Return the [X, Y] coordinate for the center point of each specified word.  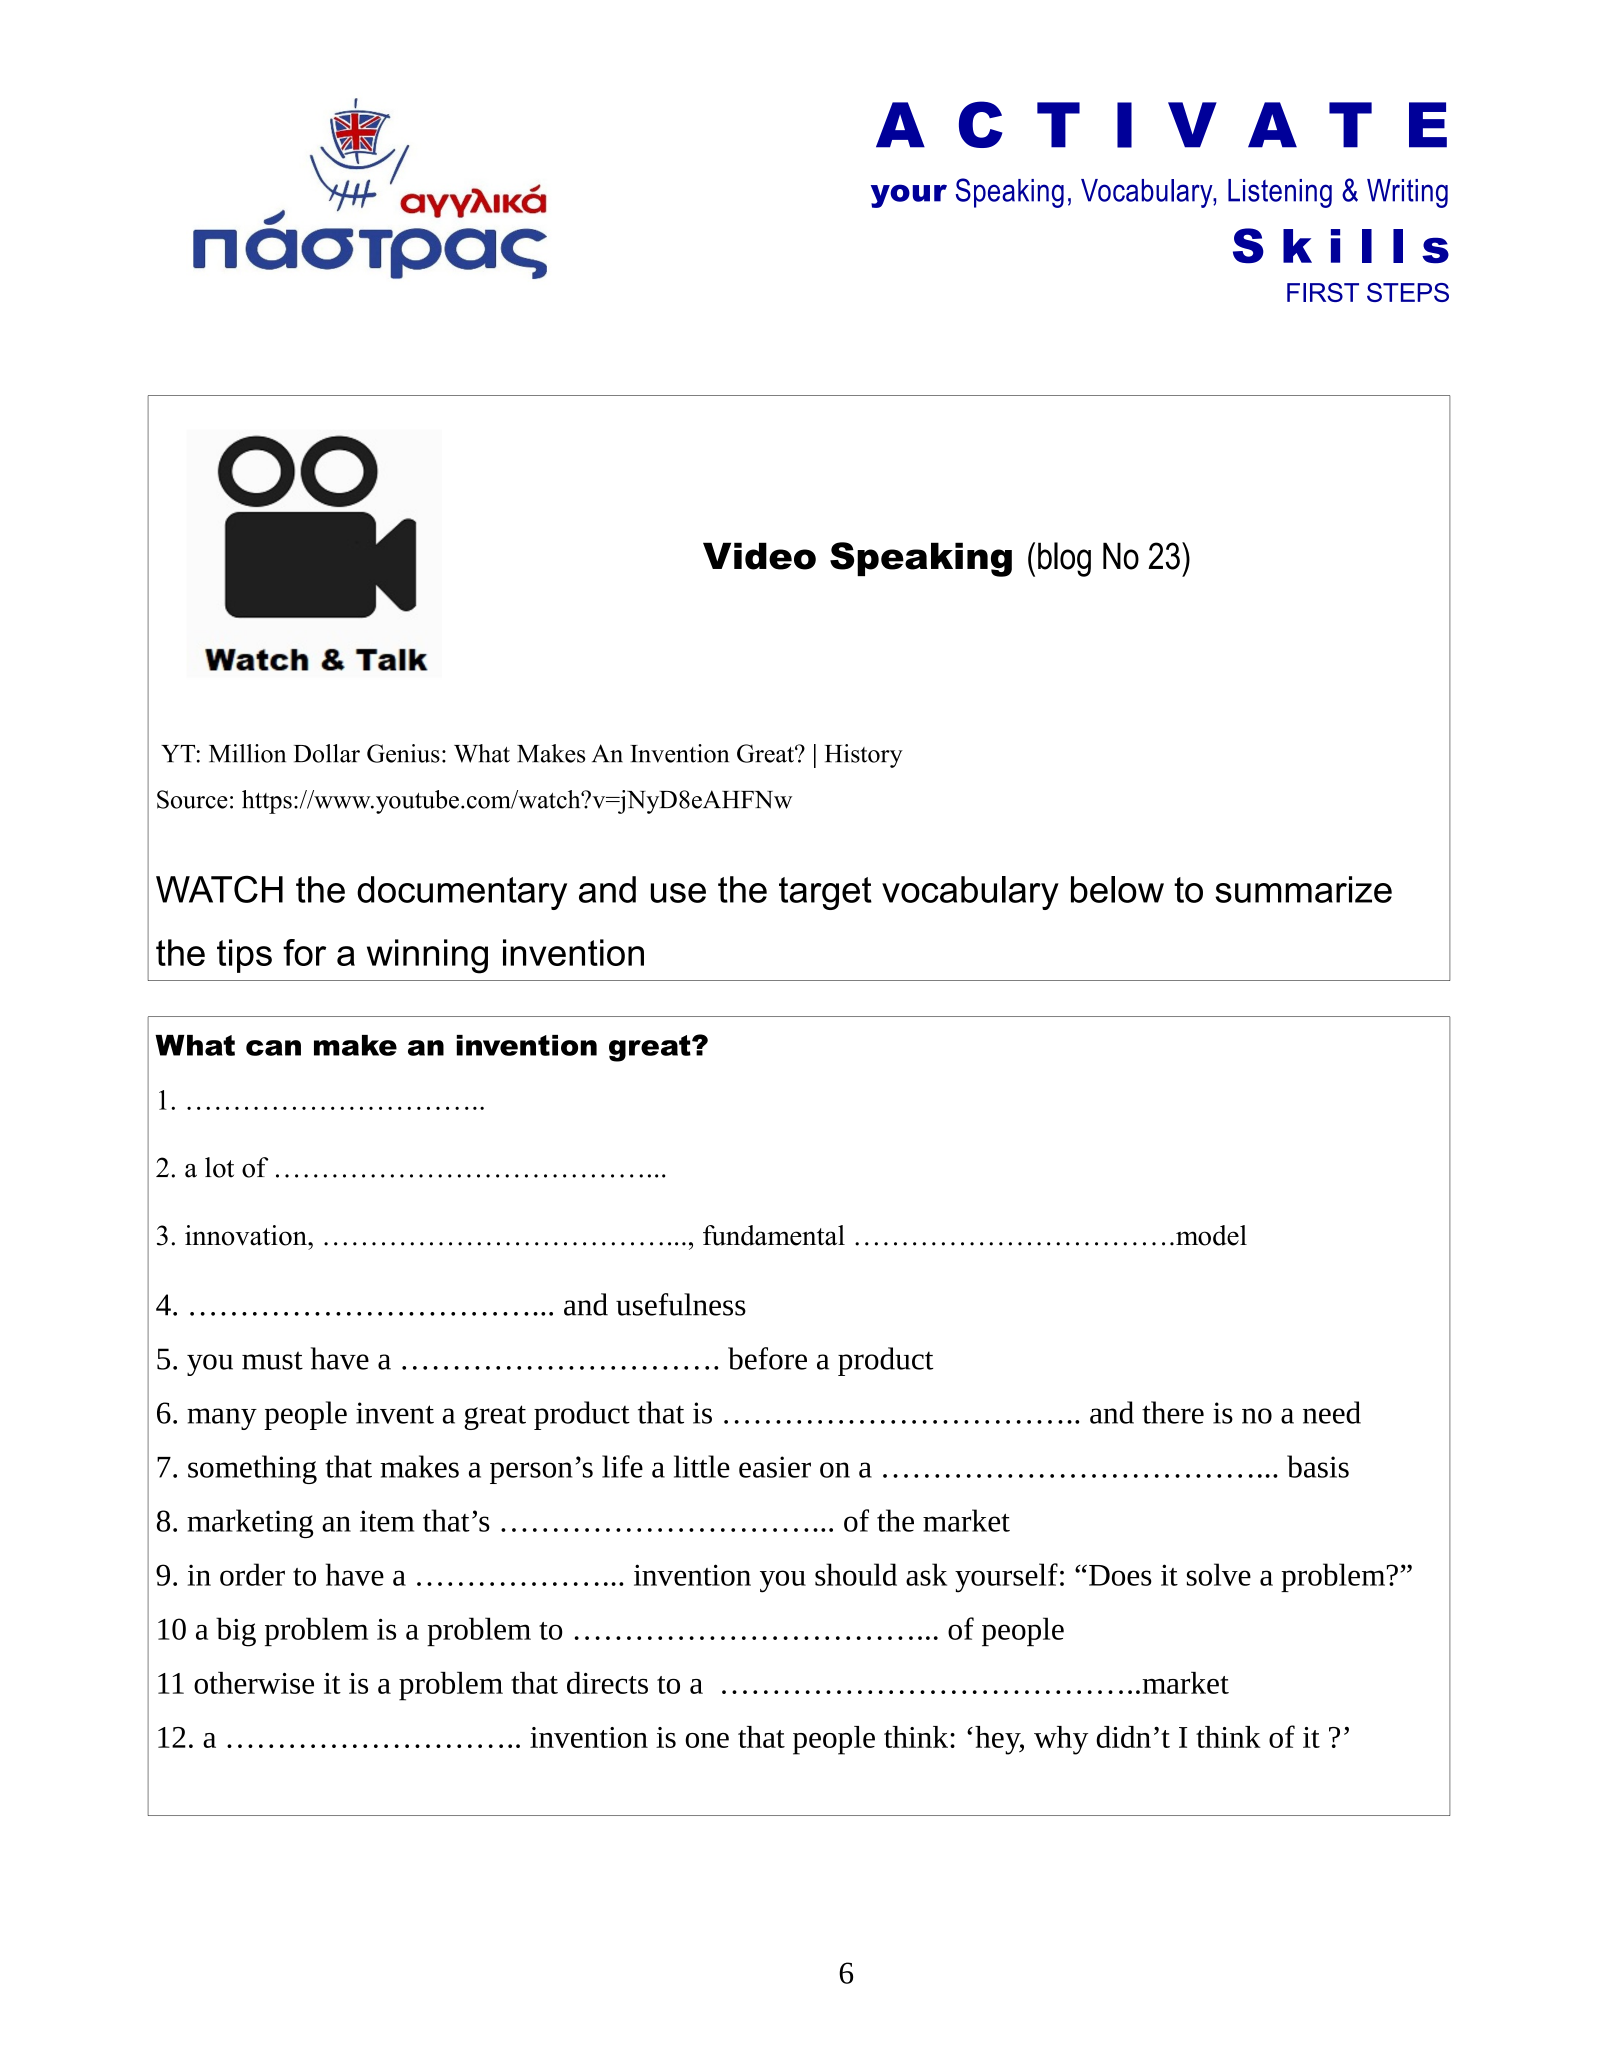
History [864, 756]
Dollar [327, 753]
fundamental [774, 1235]
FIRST [1323, 292]
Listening [1280, 193]
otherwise [254, 1683]
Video [759, 556]
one [707, 1740]
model [1211, 1235]
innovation [247, 1235]
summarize [1303, 889]
